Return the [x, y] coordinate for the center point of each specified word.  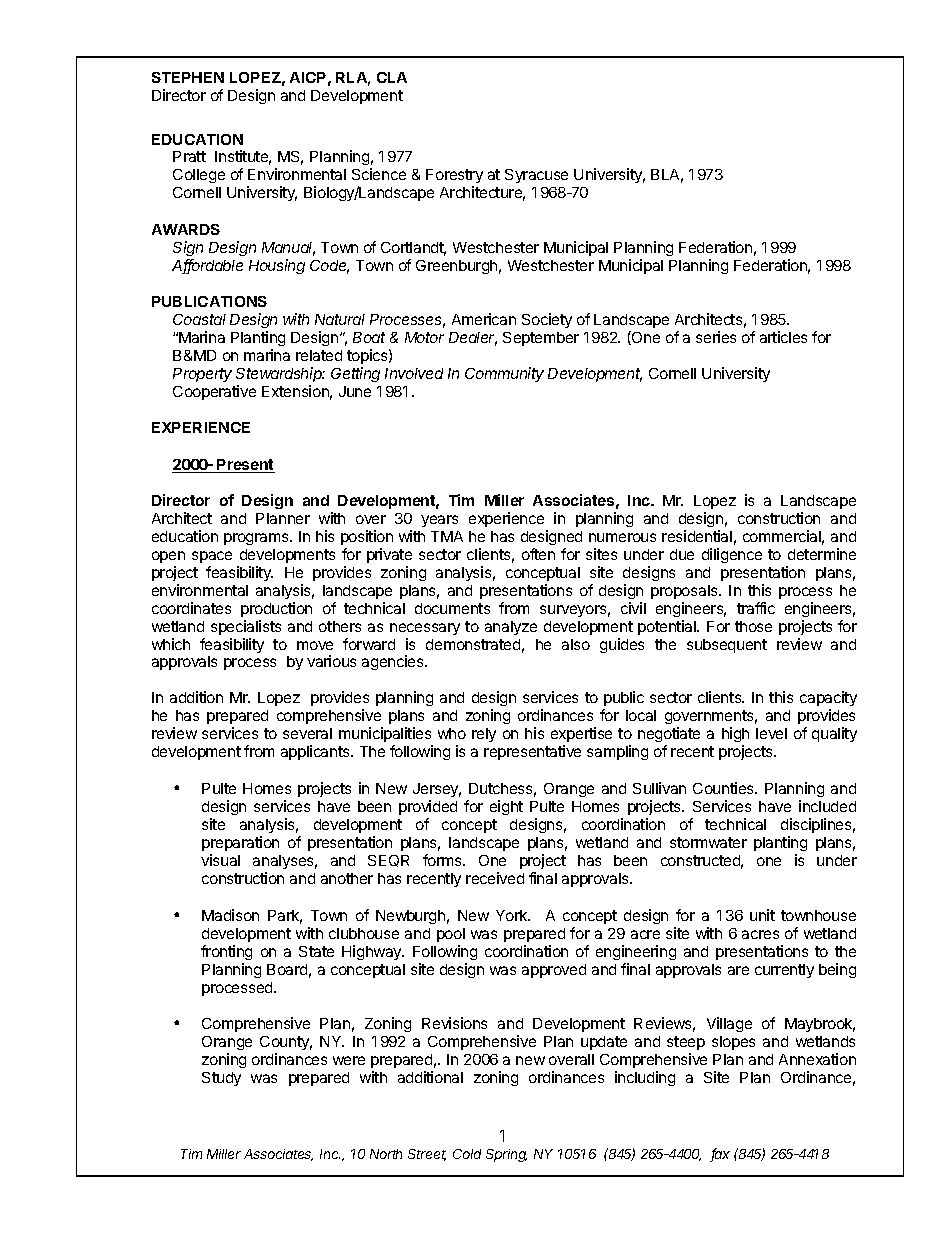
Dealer [473, 339]
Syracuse [536, 176]
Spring [506, 1155]
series [716, 337]
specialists [246, 627]
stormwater [708, 842]
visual [220, 860]
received [495, 878]
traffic [756, 608]
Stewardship [280, 374]
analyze [511, 628]
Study [221, 1079]
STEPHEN [188, 77]
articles [783, 337]
